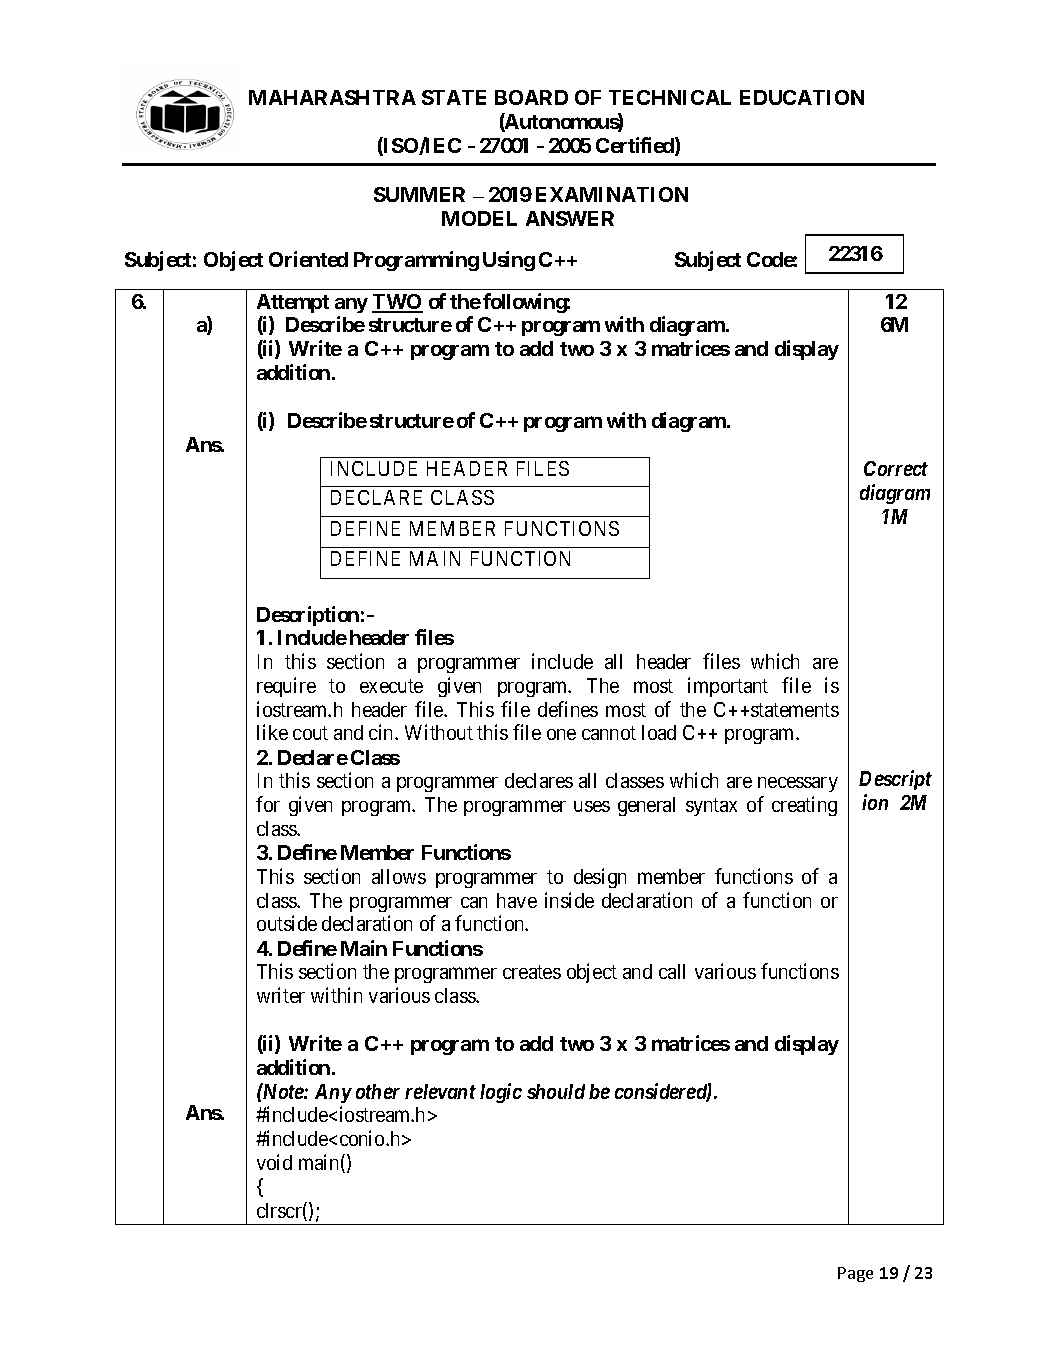  I want to click on important, so click(728, 687).
